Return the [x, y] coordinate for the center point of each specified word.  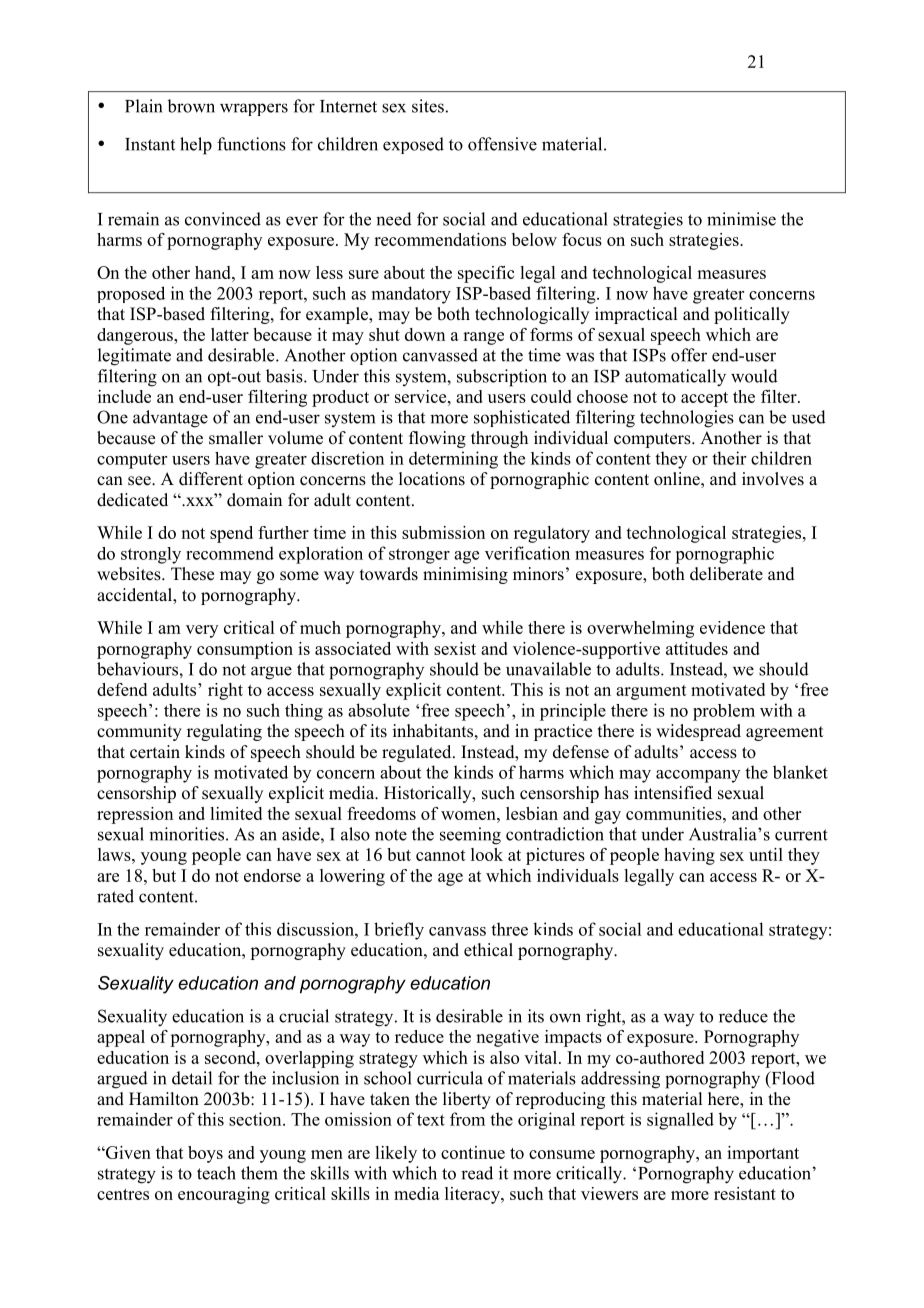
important [763, 1154]
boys [205, 1154]
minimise [741, 219]
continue [473, 1152]
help [196, 146]
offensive [502, 144]
